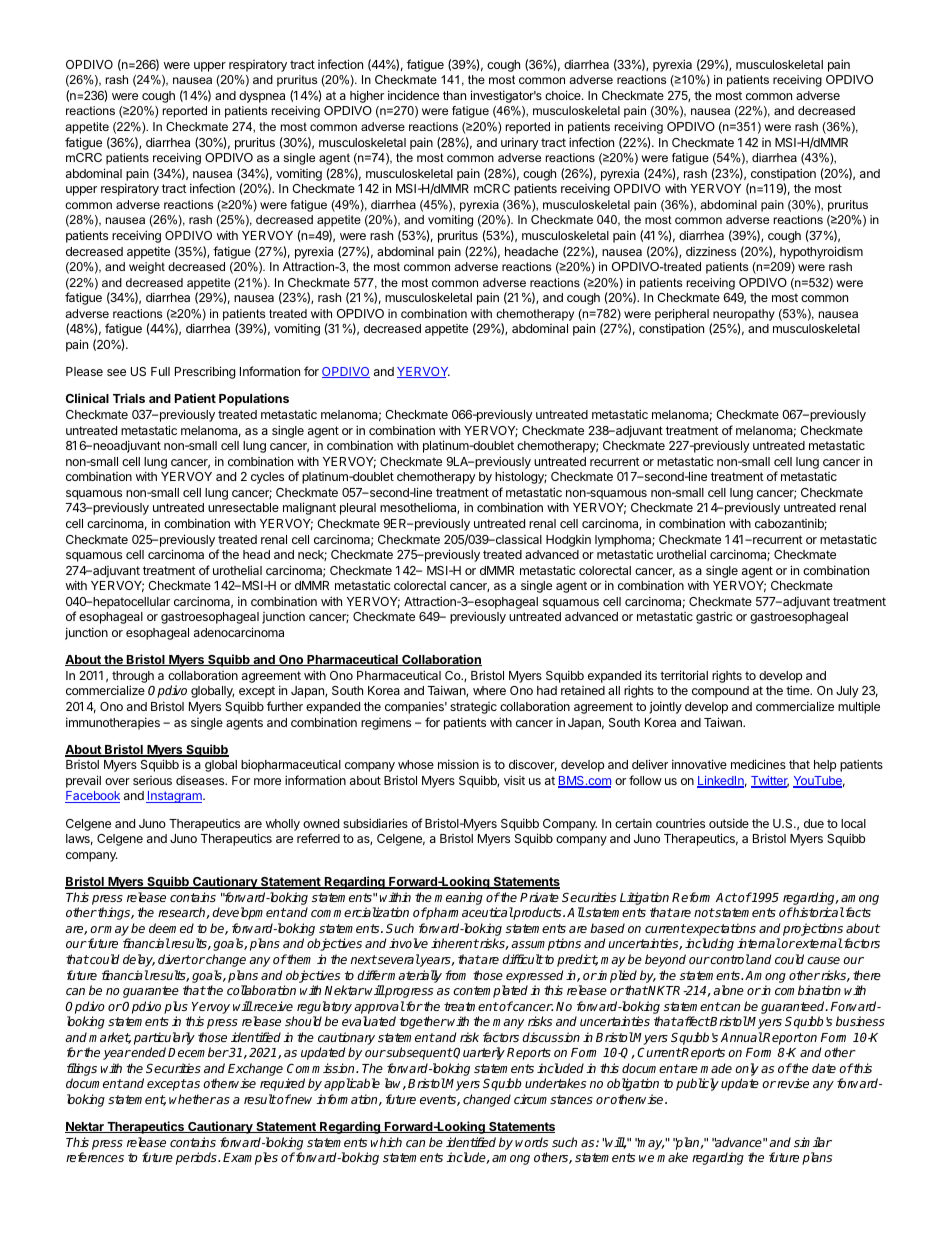  I want to click on Instagram, so click(175, 797).
